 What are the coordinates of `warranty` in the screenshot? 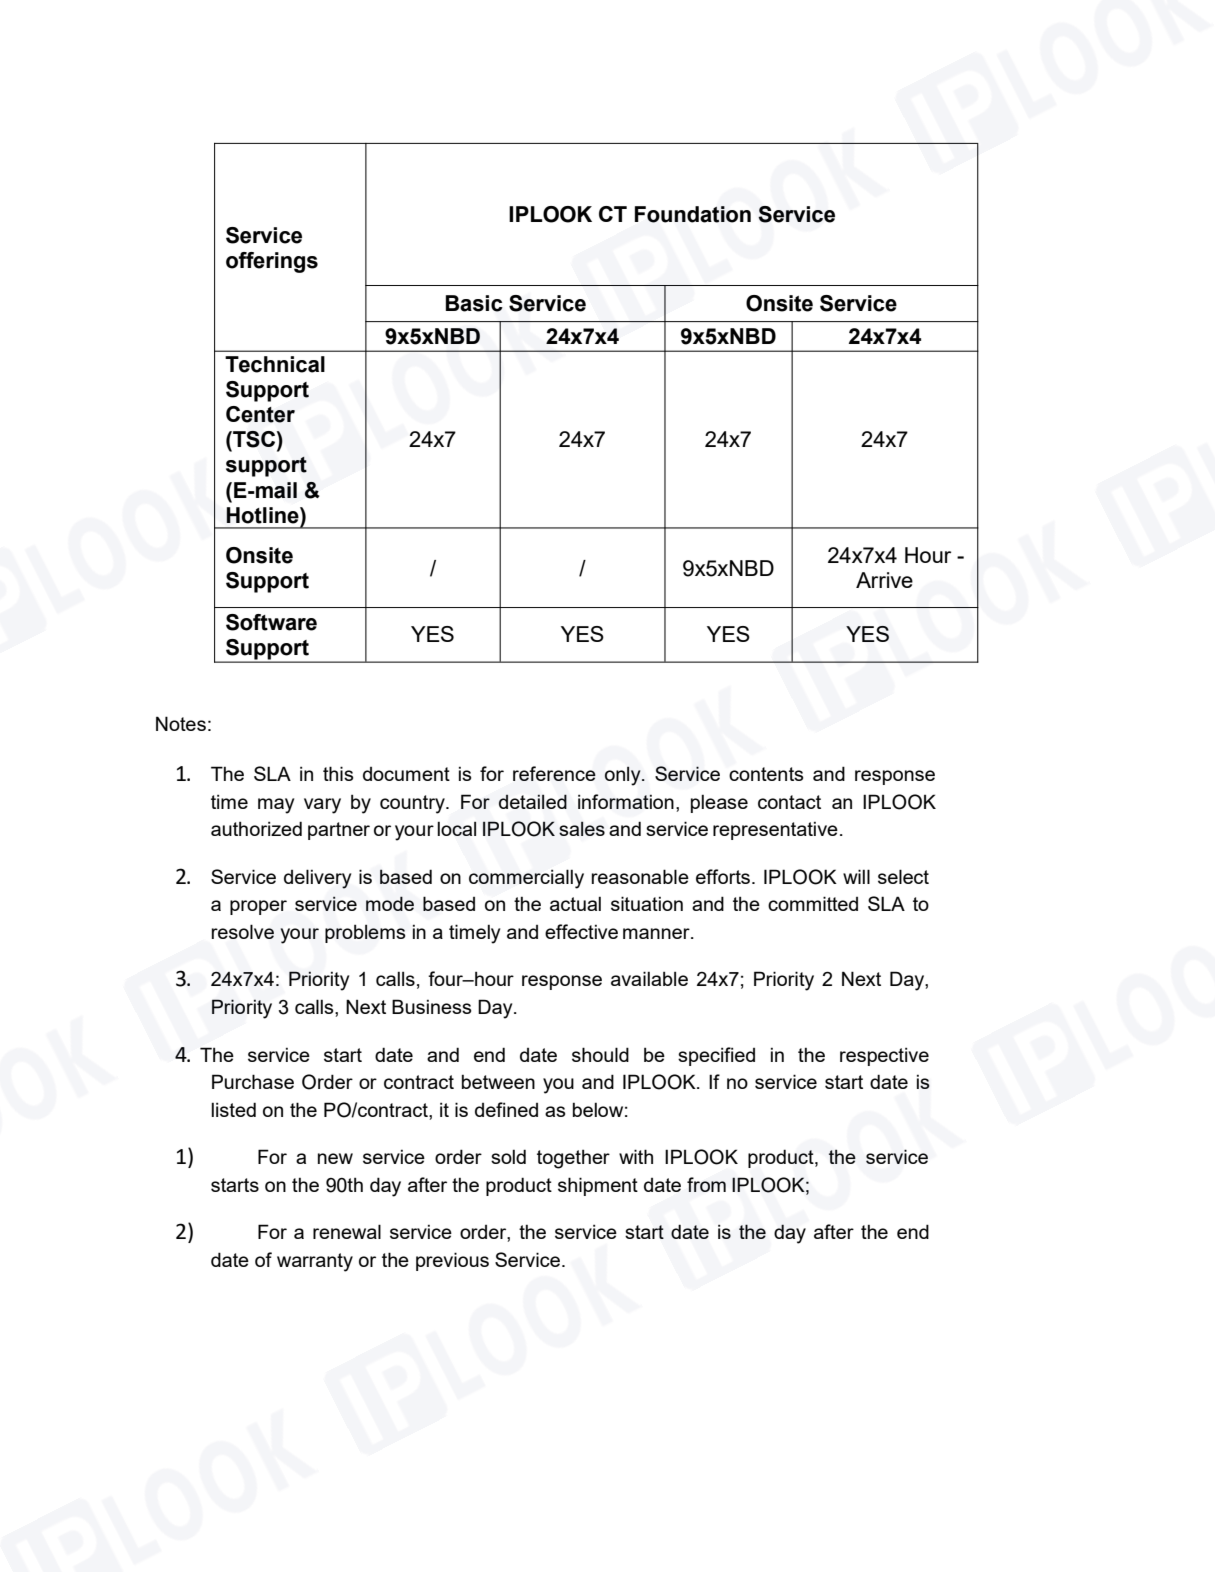 It's located at (315, 1262).
